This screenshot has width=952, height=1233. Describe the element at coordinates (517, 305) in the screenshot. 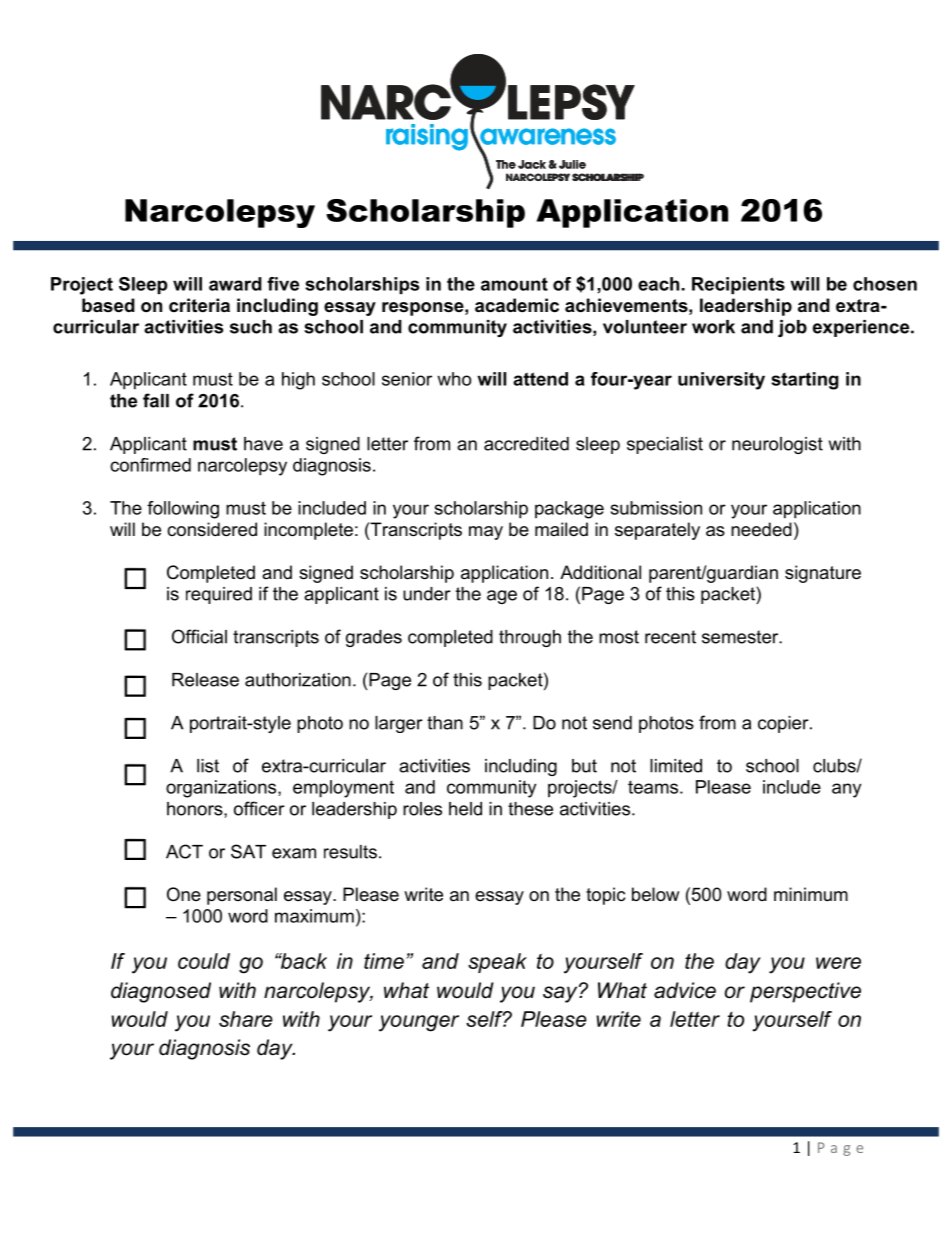

I see `academic` at that location.
